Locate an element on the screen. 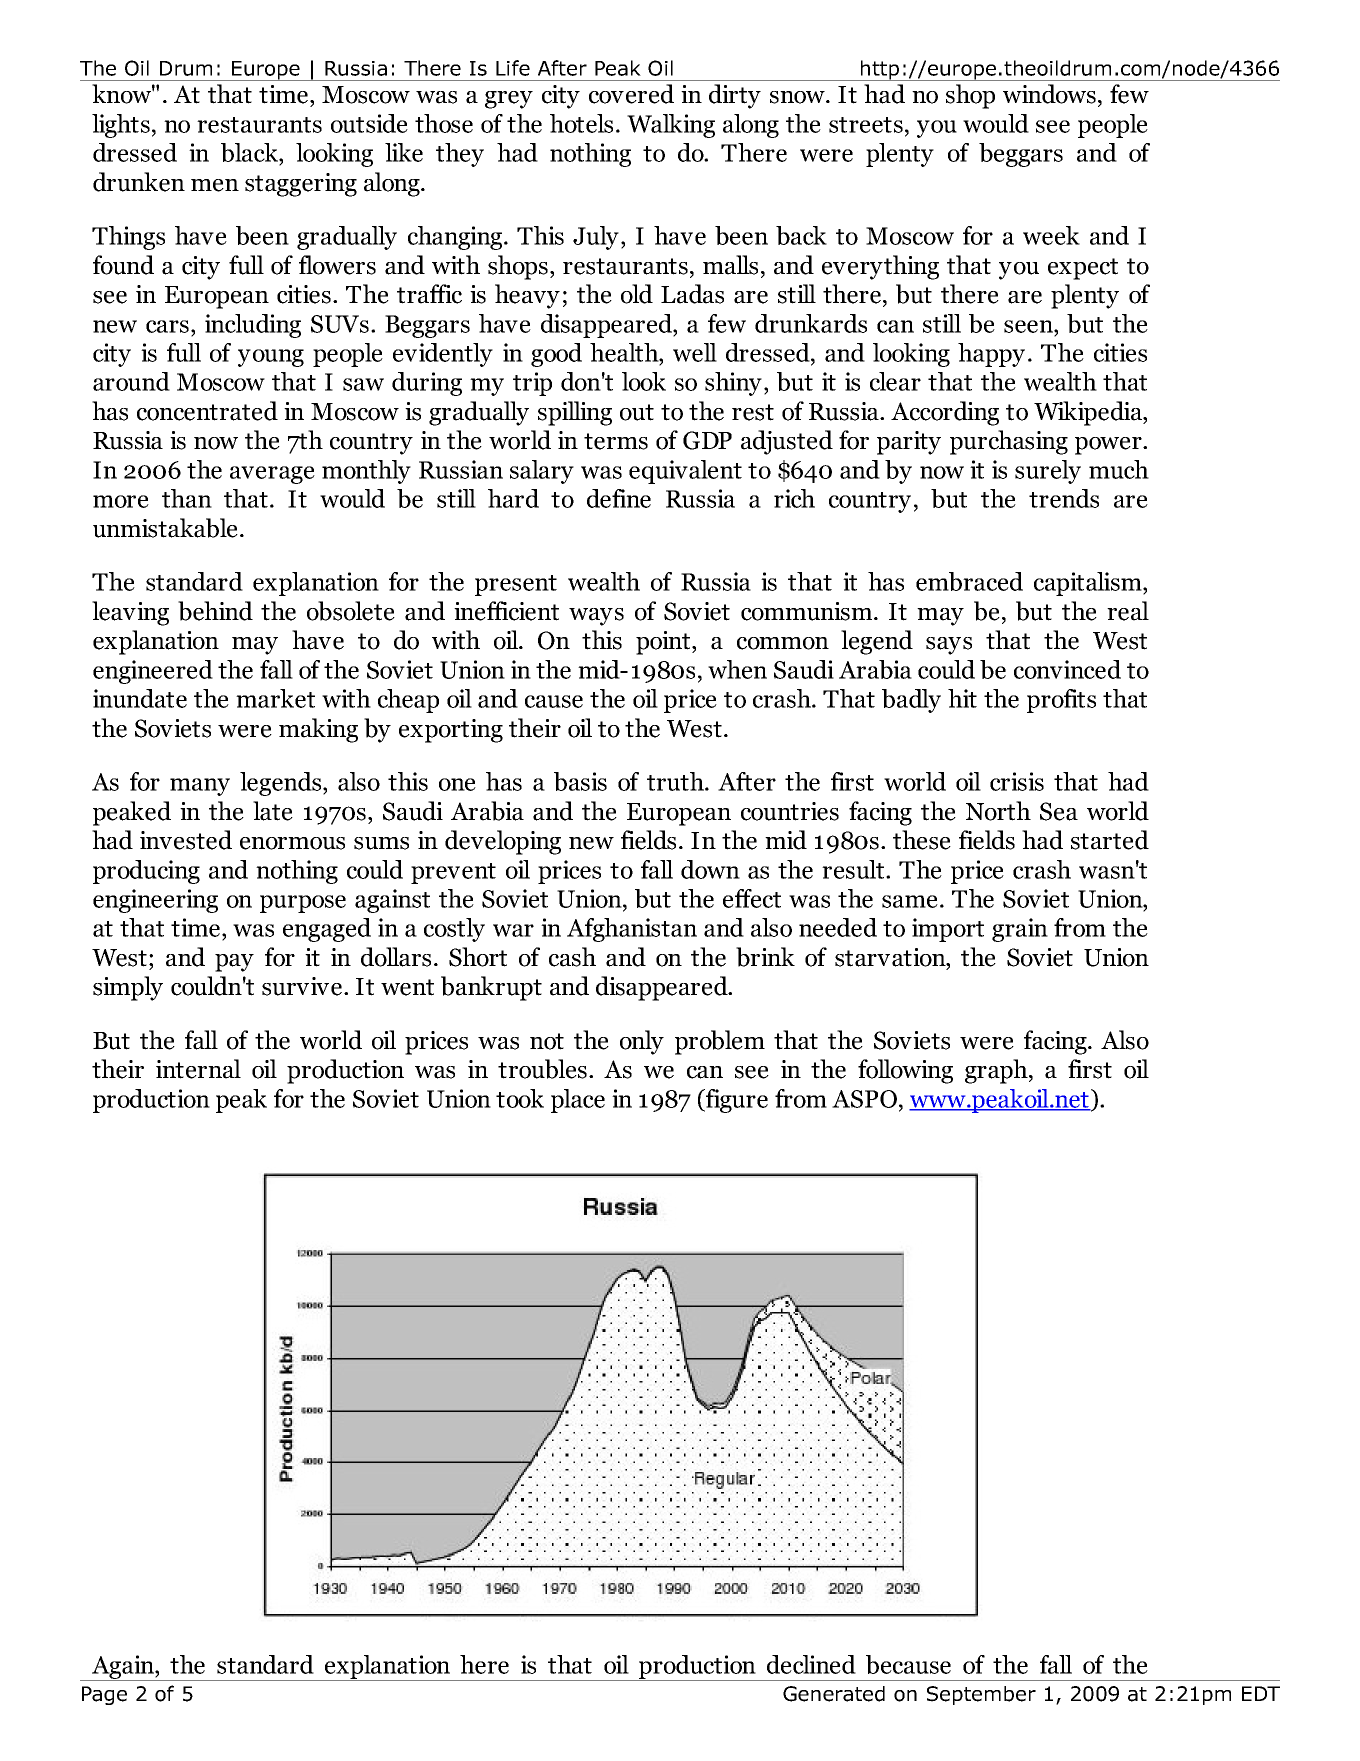  behind is located at coordinates (215, 611).
